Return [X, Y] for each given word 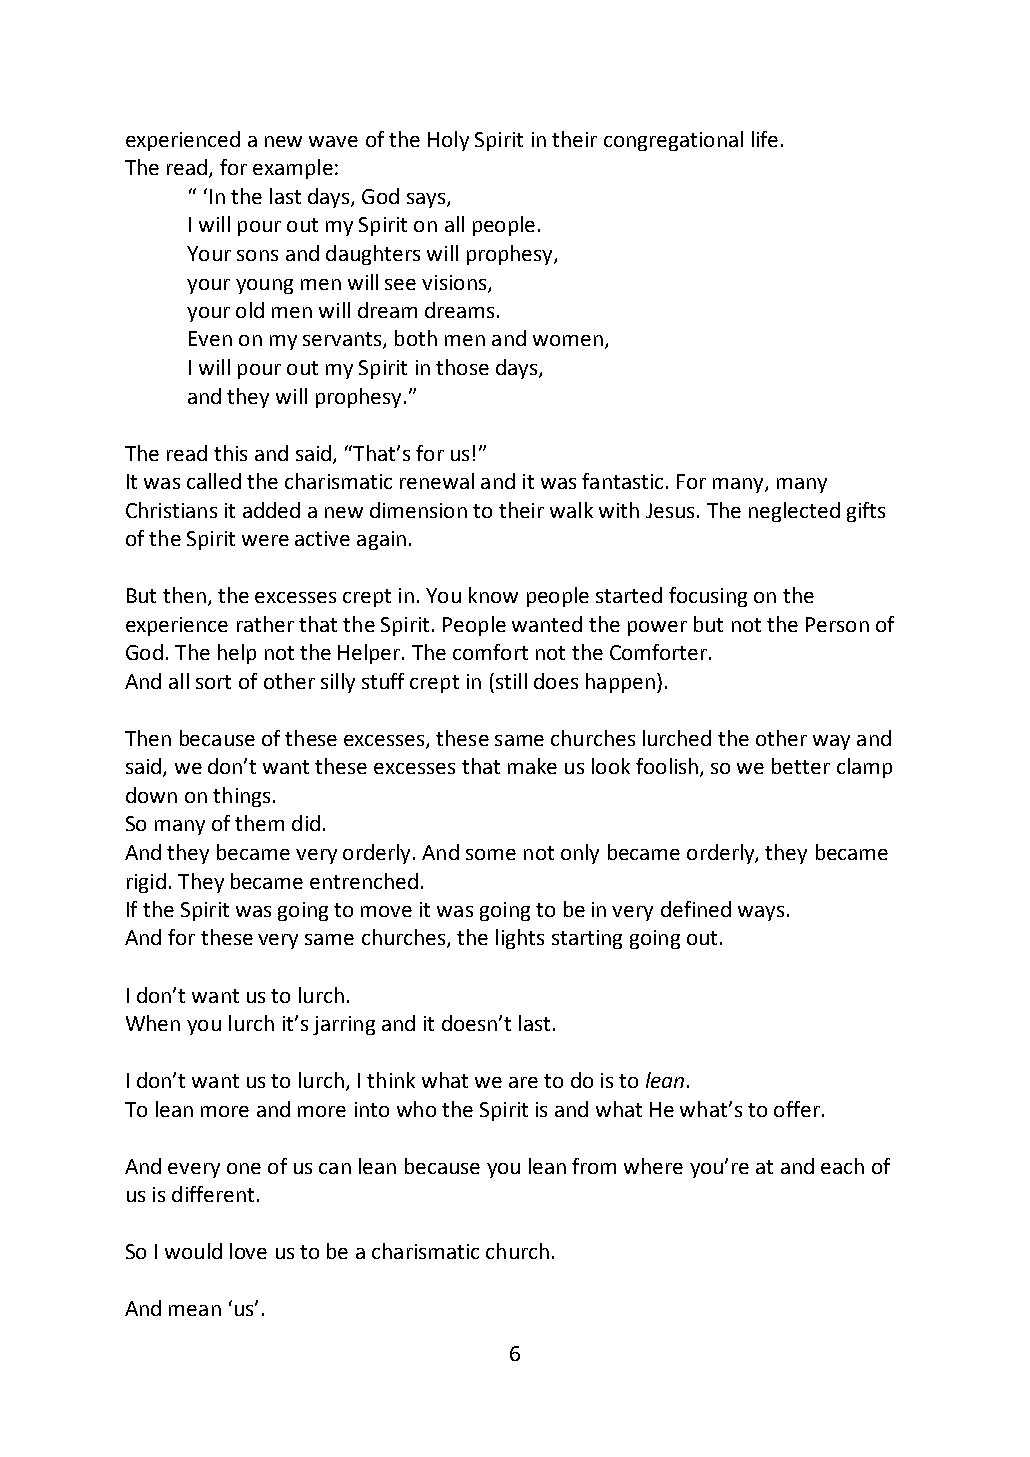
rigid [146, 883]
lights [520, 939]
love [248, 1251]
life [765, 139]
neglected [794, 512]
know [493, 595]
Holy [448, 141]
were [265, 540]
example [293, 169]
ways [761, 913]
